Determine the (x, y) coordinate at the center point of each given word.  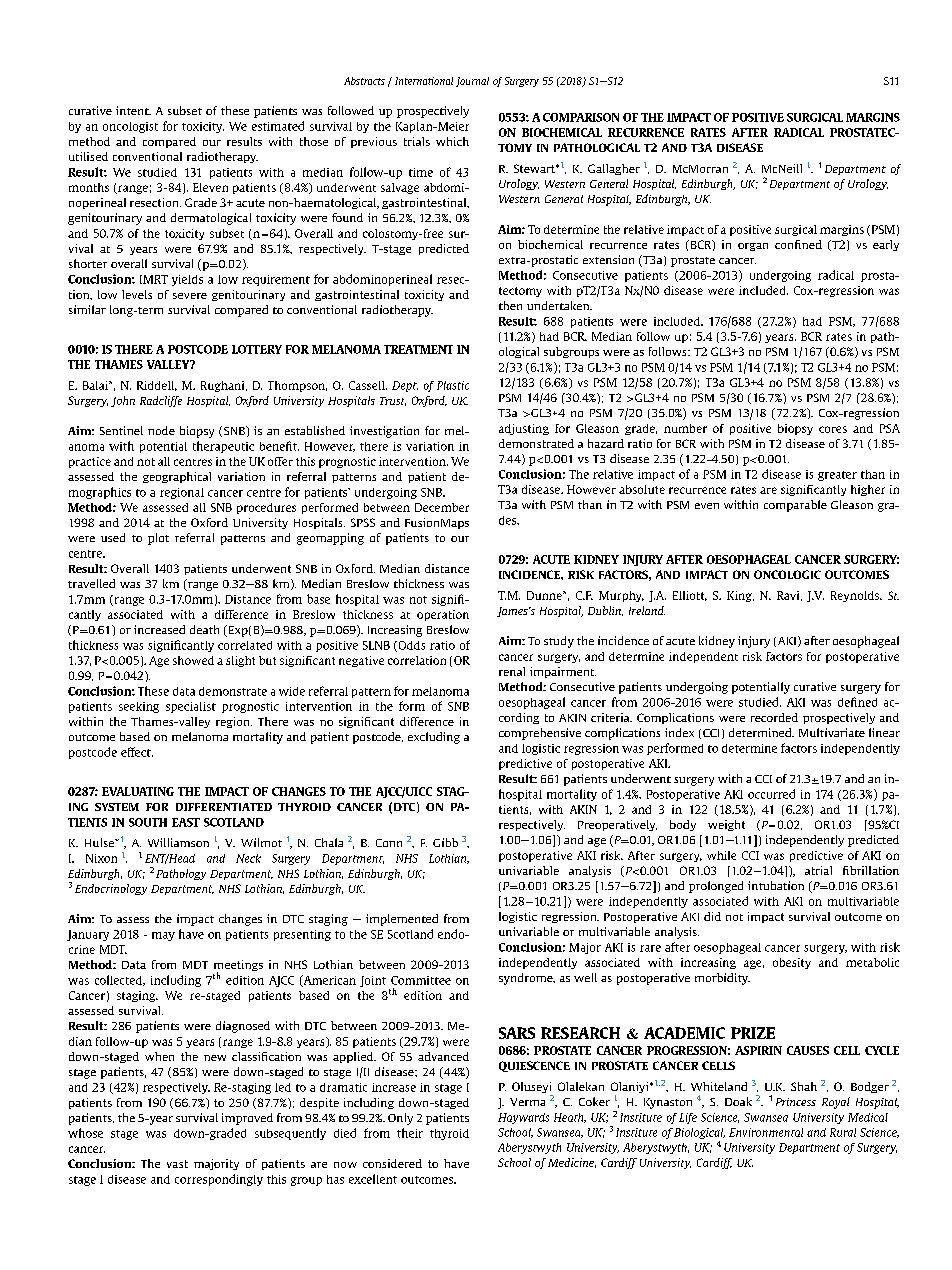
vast (177, 1164)
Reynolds (856, 596)
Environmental (766, 1132)
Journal (472, 82)
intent (133, 110)
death (204, 629)
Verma (527, 1102)
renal (512, 671)
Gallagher (614, 169)
